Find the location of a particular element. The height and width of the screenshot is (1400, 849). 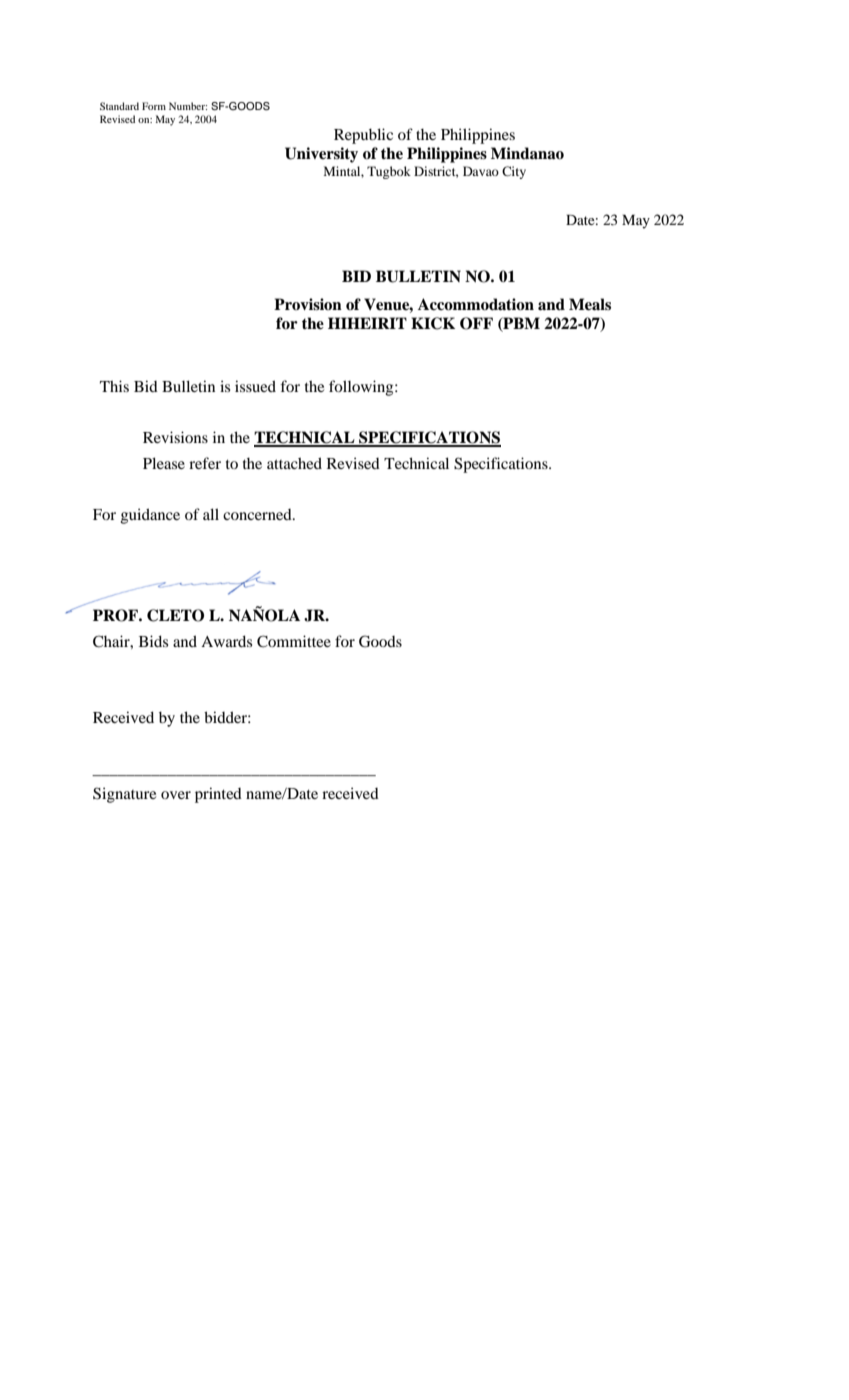

Bids is located at coordinates (153, 641).
